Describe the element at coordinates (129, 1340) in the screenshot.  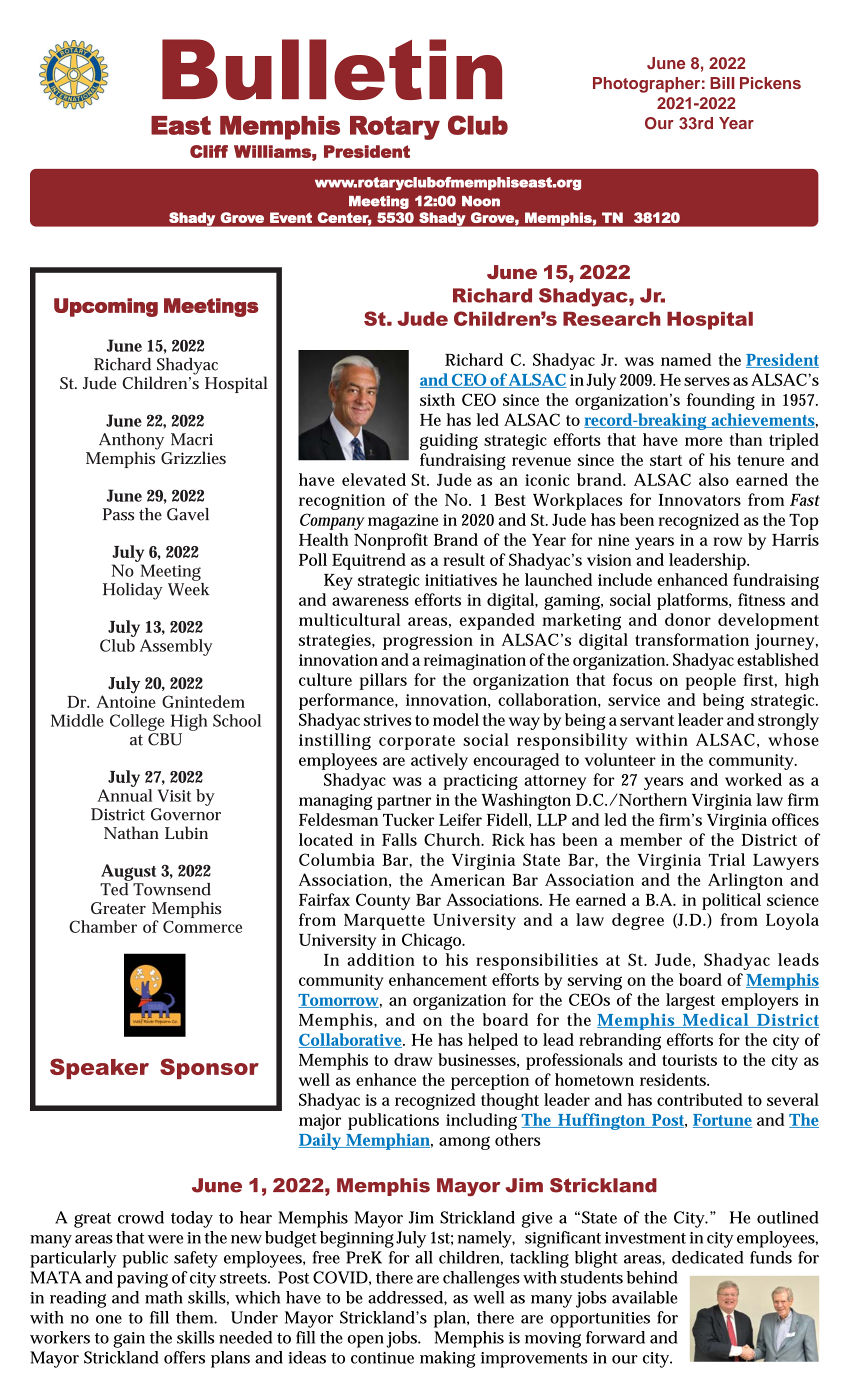
I see `gain` at that location.
